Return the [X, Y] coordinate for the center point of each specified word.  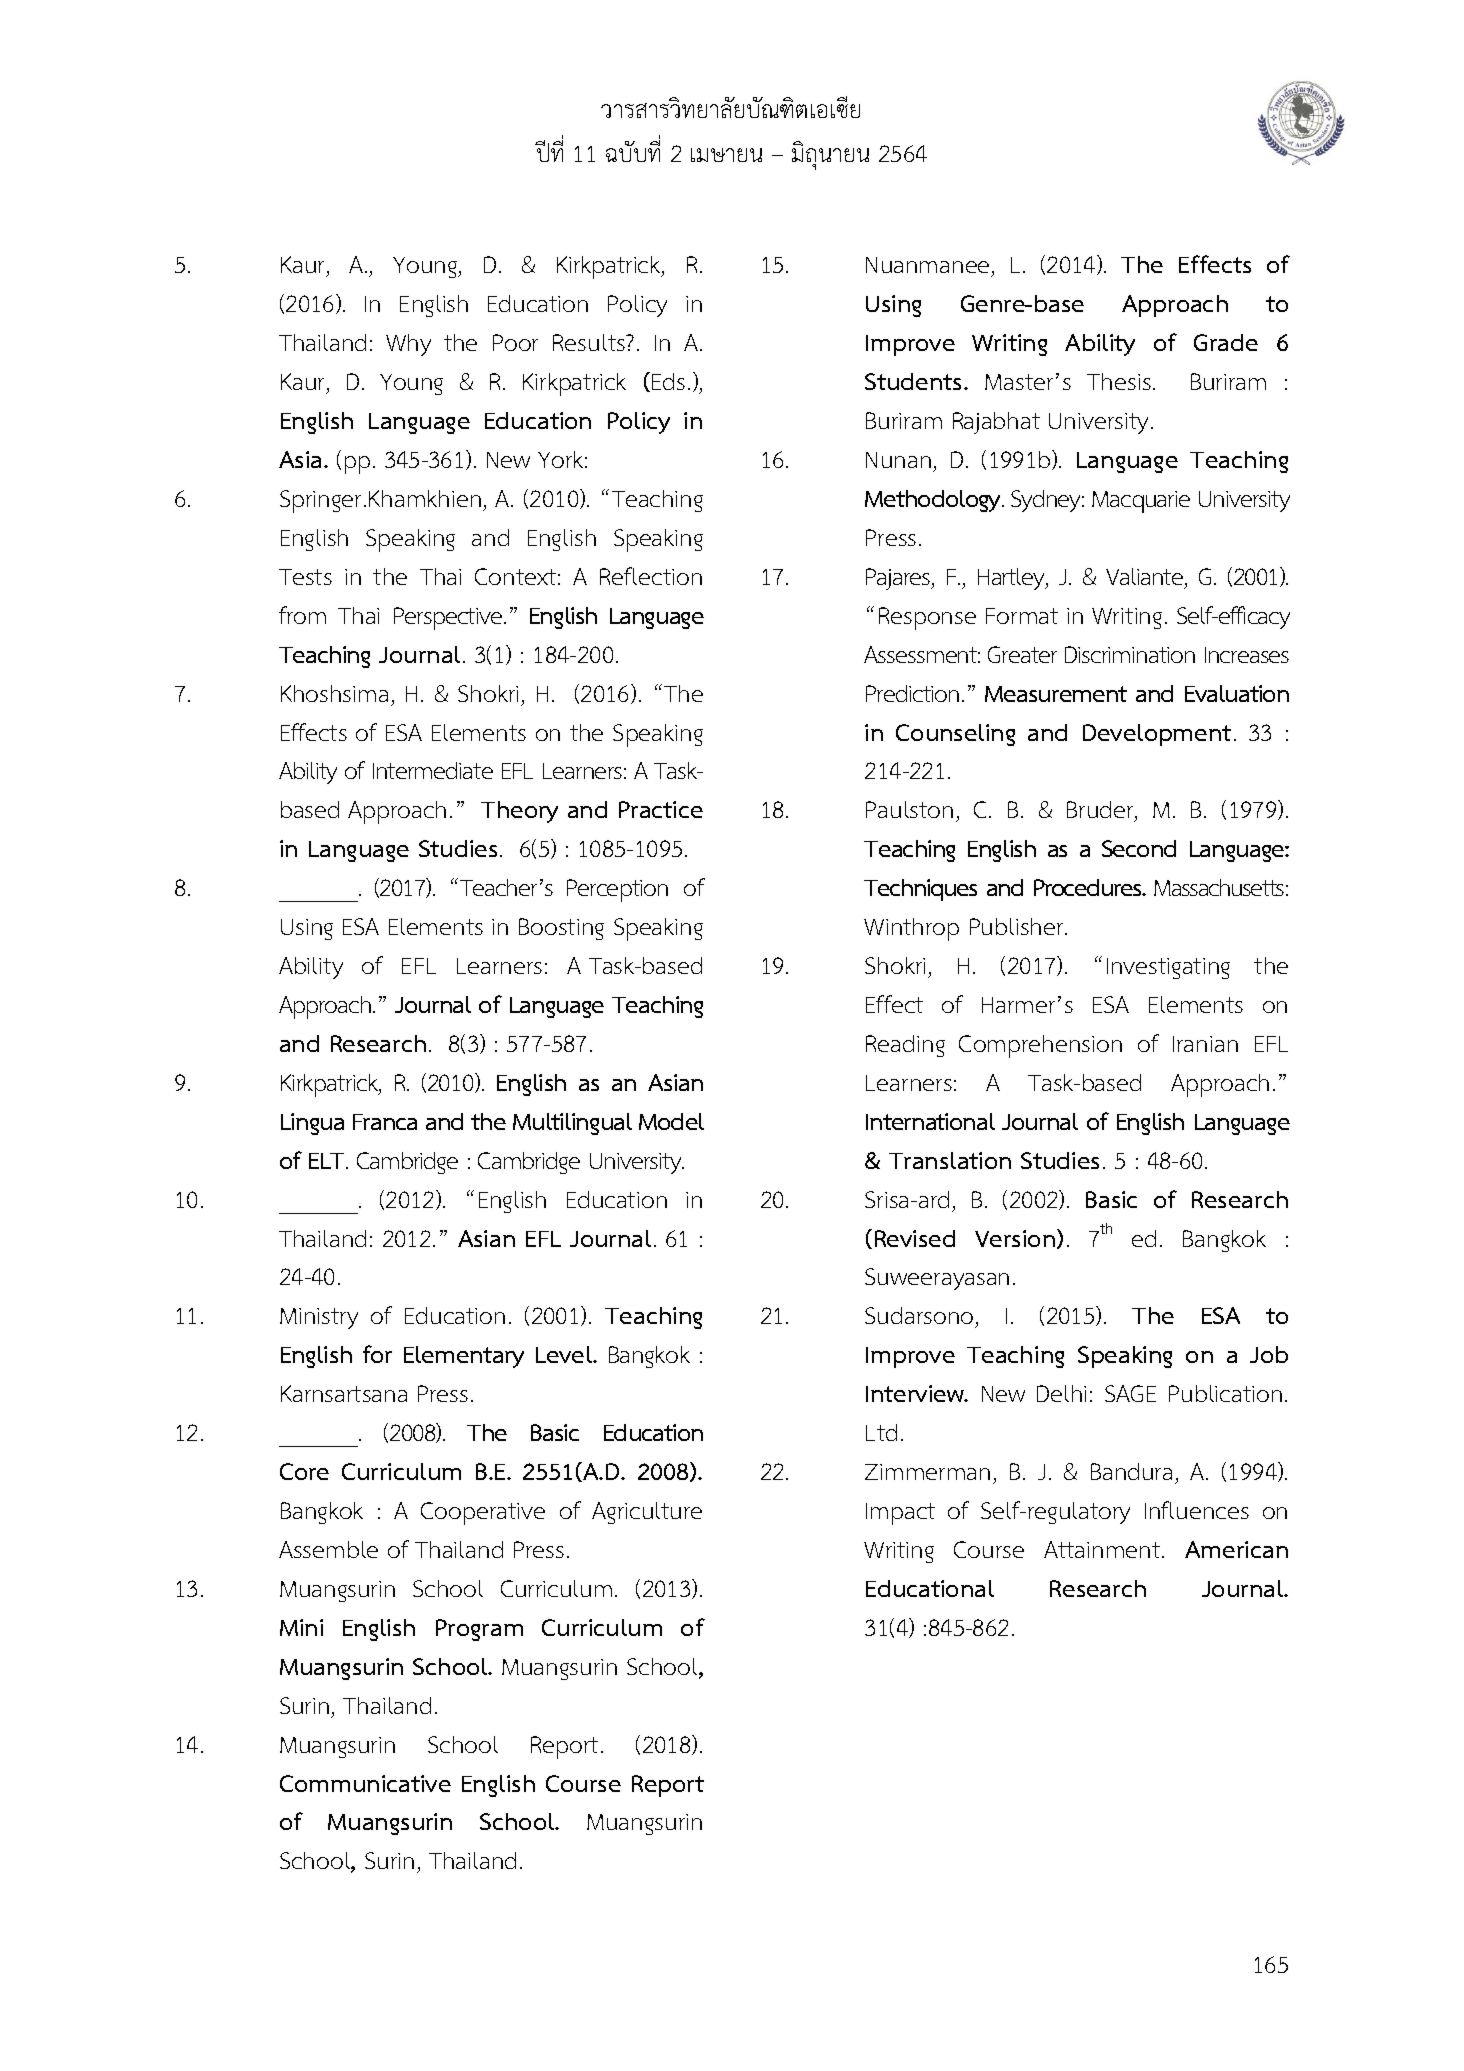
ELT [328, 1161]
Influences [1197, 1510]
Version [1015, 1238]
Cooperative [483, 1513]
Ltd [881, 1432]
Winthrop [911, 929]
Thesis [1119, 381]
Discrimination [1130, 654]
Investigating [1168, 968]
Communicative [365, 1783]
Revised [915, 1238]
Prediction [912, 693]
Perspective [449, 618]
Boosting [561, 929]
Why [408, 345]
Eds [668, 381]
